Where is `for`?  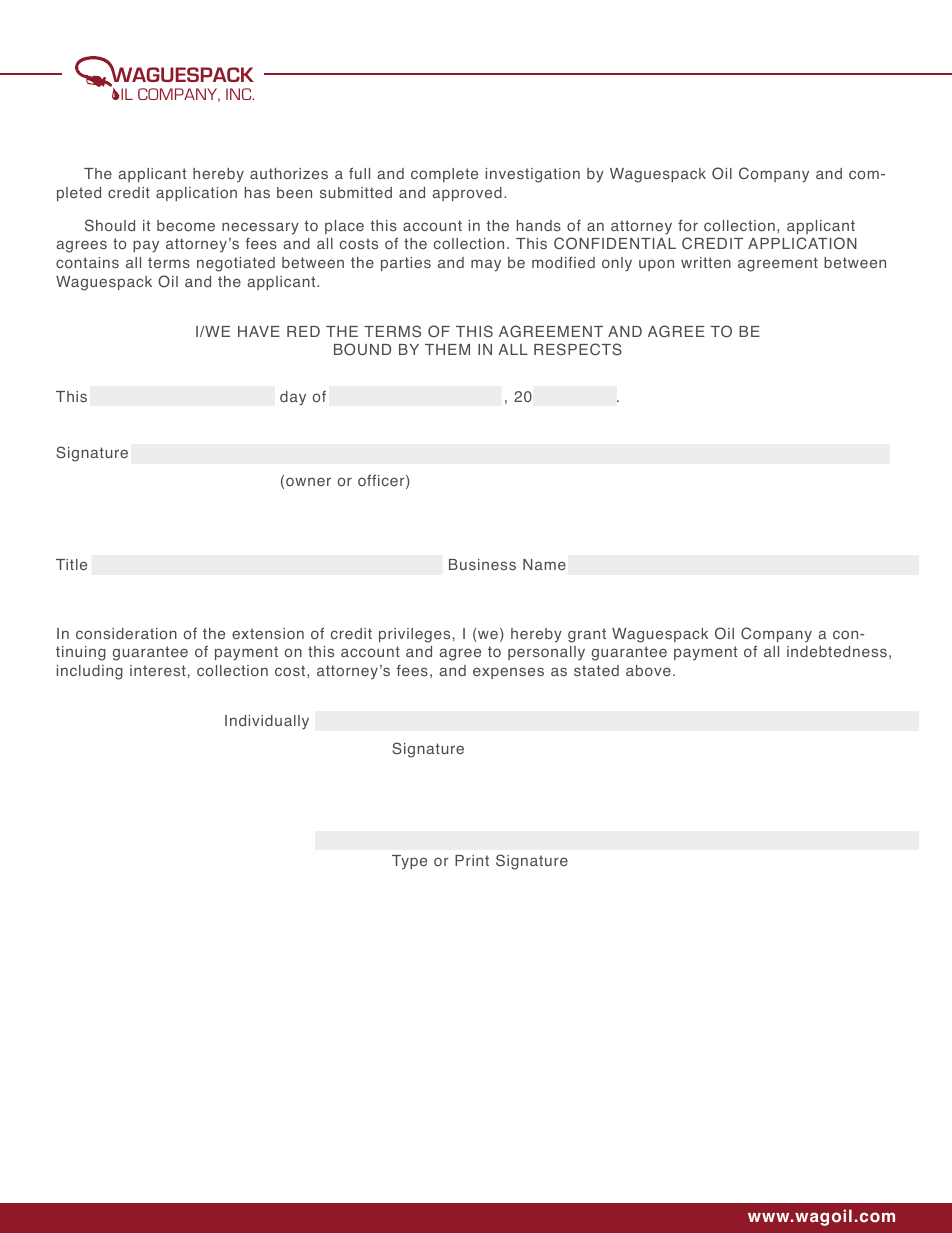
for is located at coordinates (688, 225).
